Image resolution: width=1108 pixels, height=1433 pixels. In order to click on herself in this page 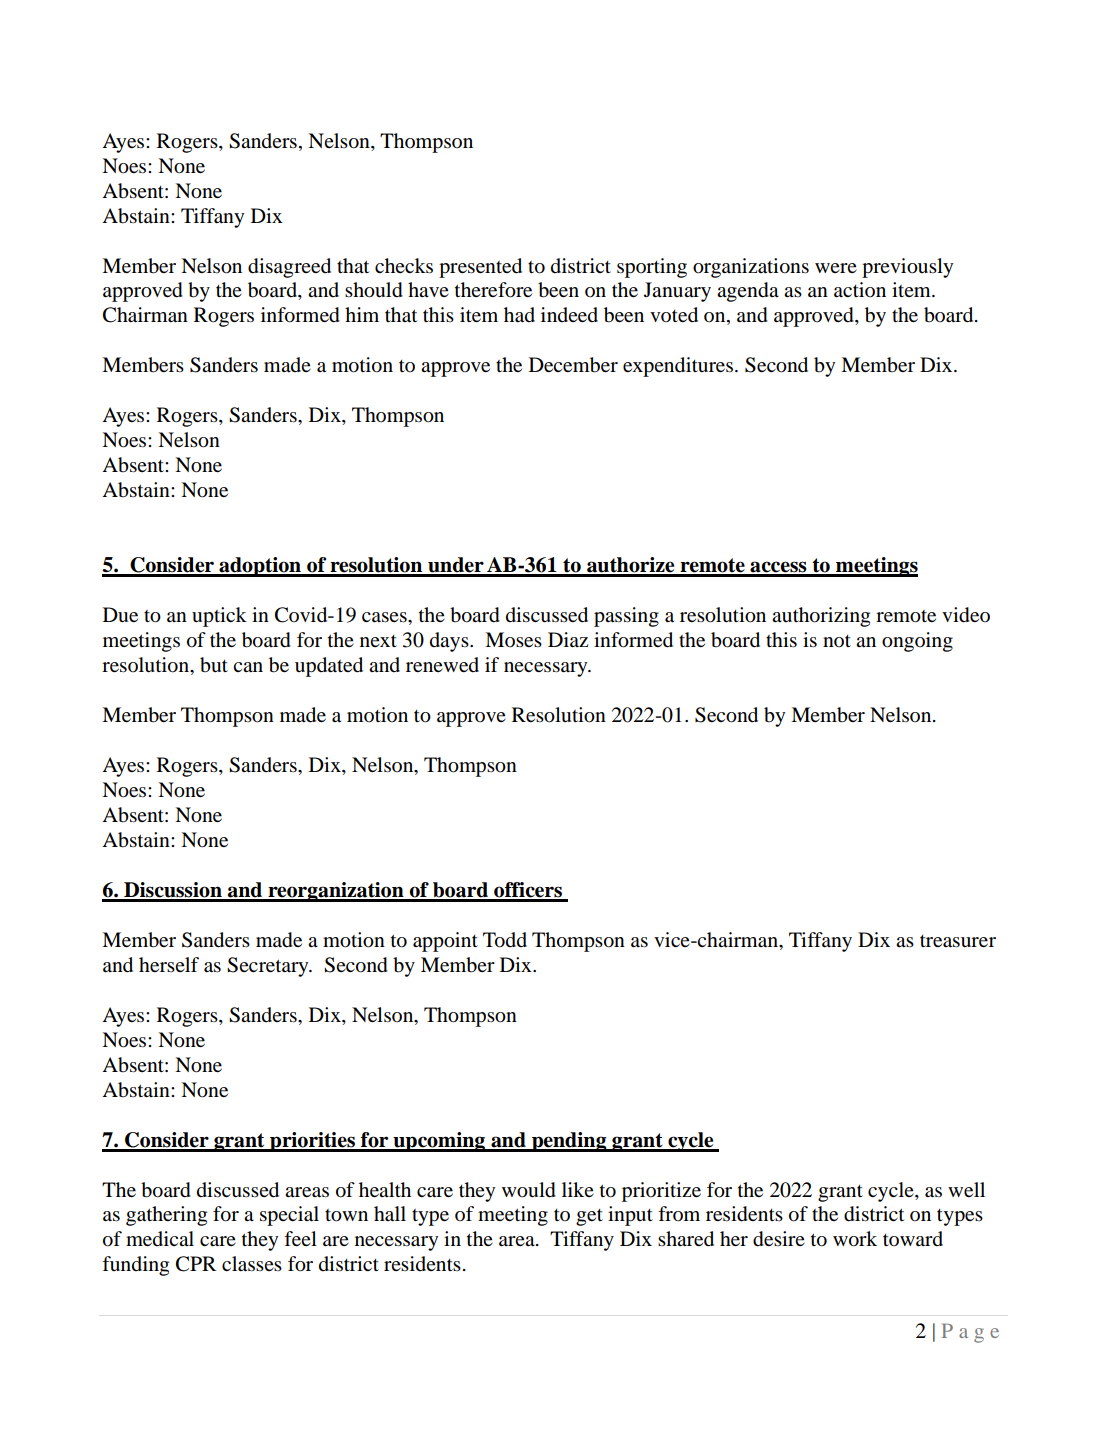, I will do `click(169, 964)`.
